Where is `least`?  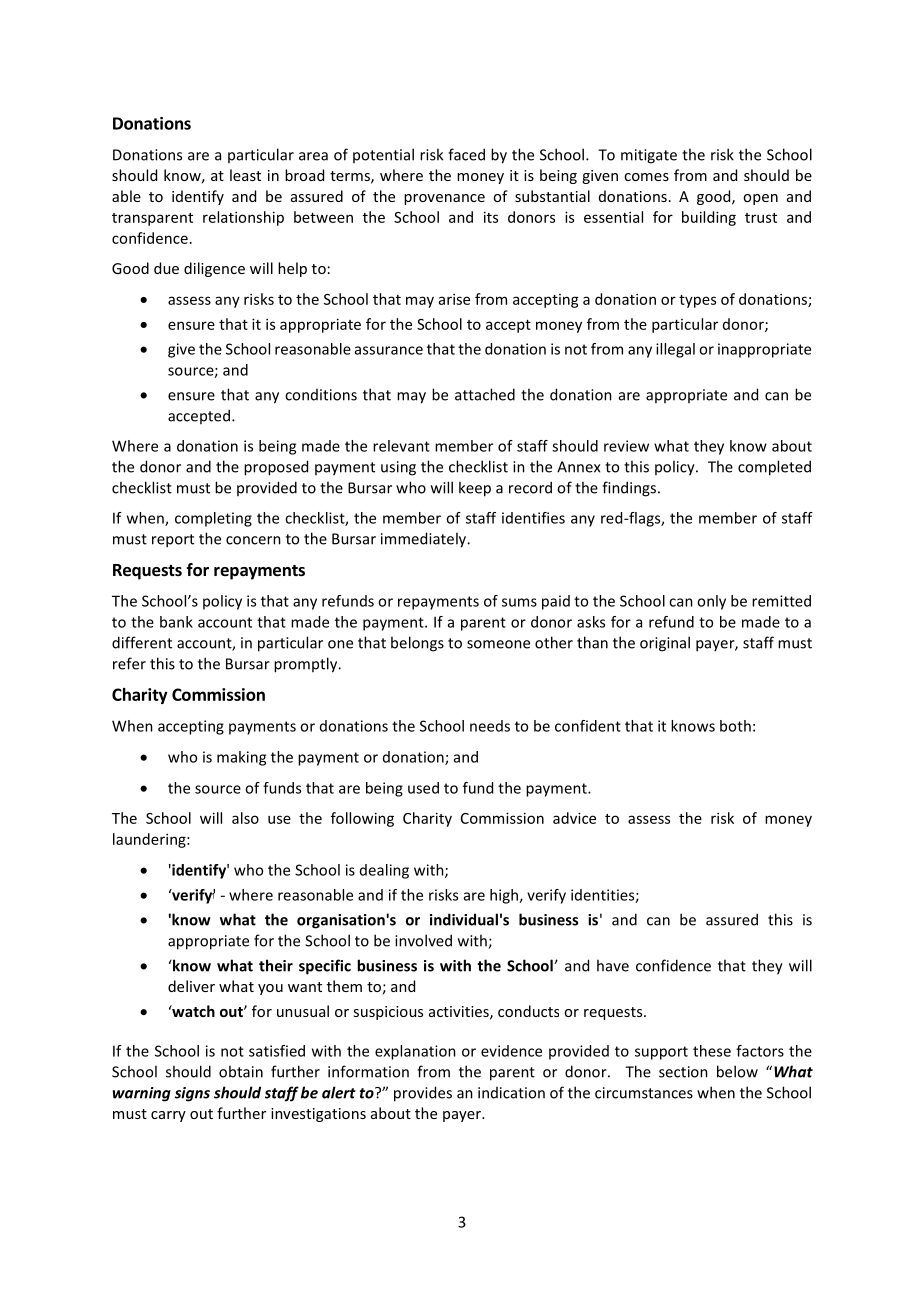
least is located at coordinates (245, 175).
